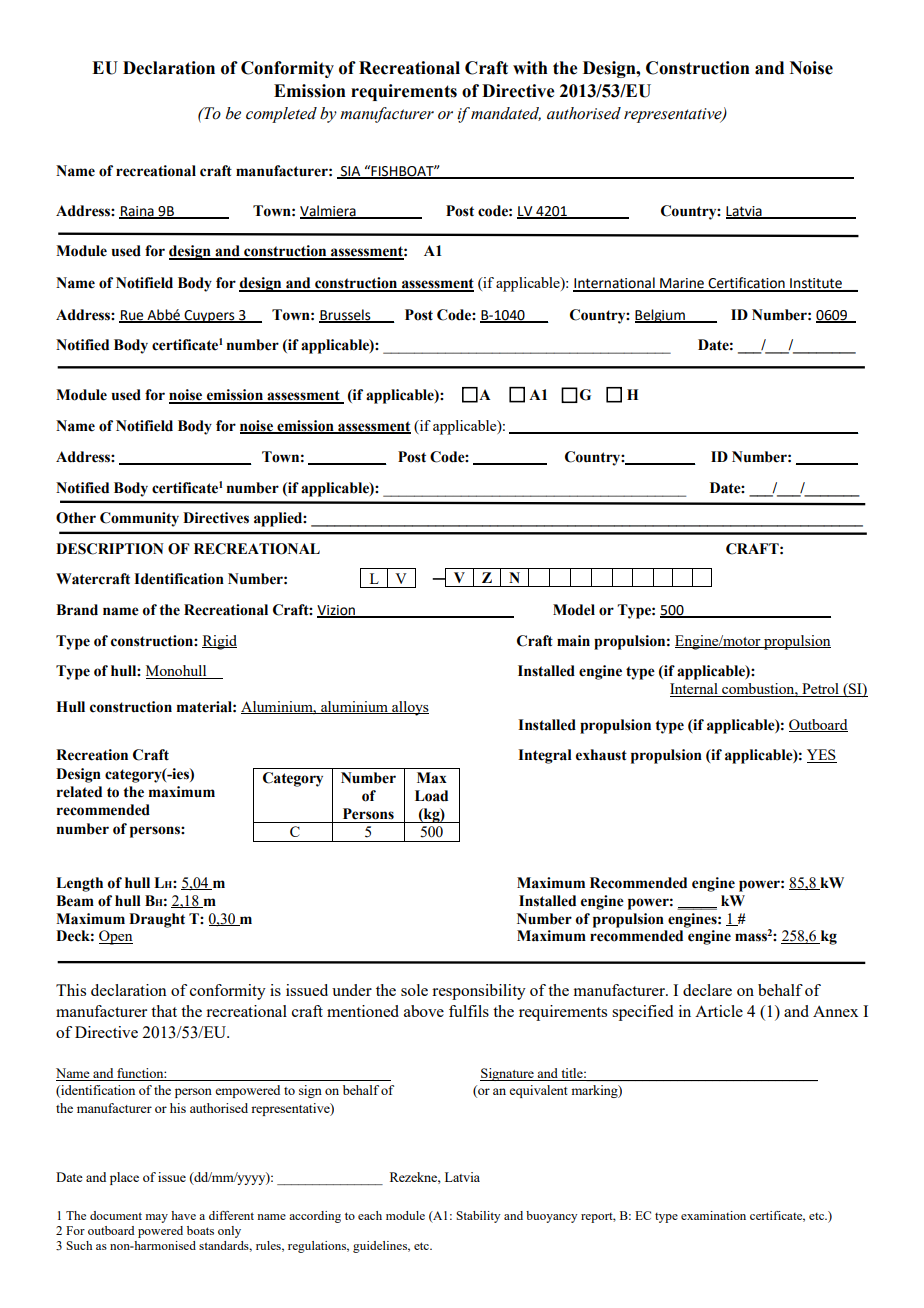 The image size is (924, 1308). Describe the element at coordinates (281, 115) in the screenshot. I see `completed` at that location.
